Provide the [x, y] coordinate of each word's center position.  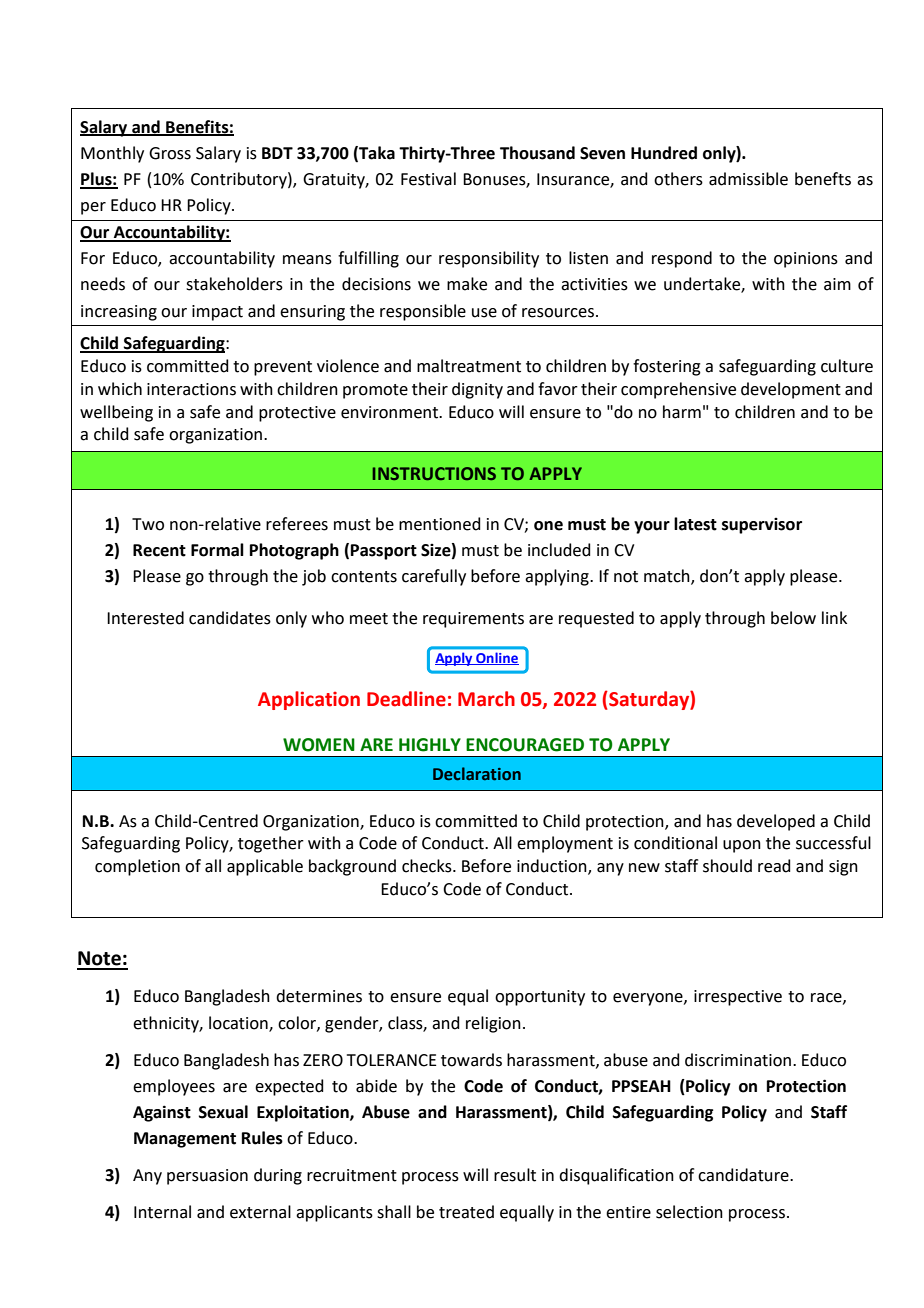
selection [689, 1212]
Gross [170, 153]
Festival [428, 179]
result [515, 1175]
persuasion [207, 1177]
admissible [748, 179]
